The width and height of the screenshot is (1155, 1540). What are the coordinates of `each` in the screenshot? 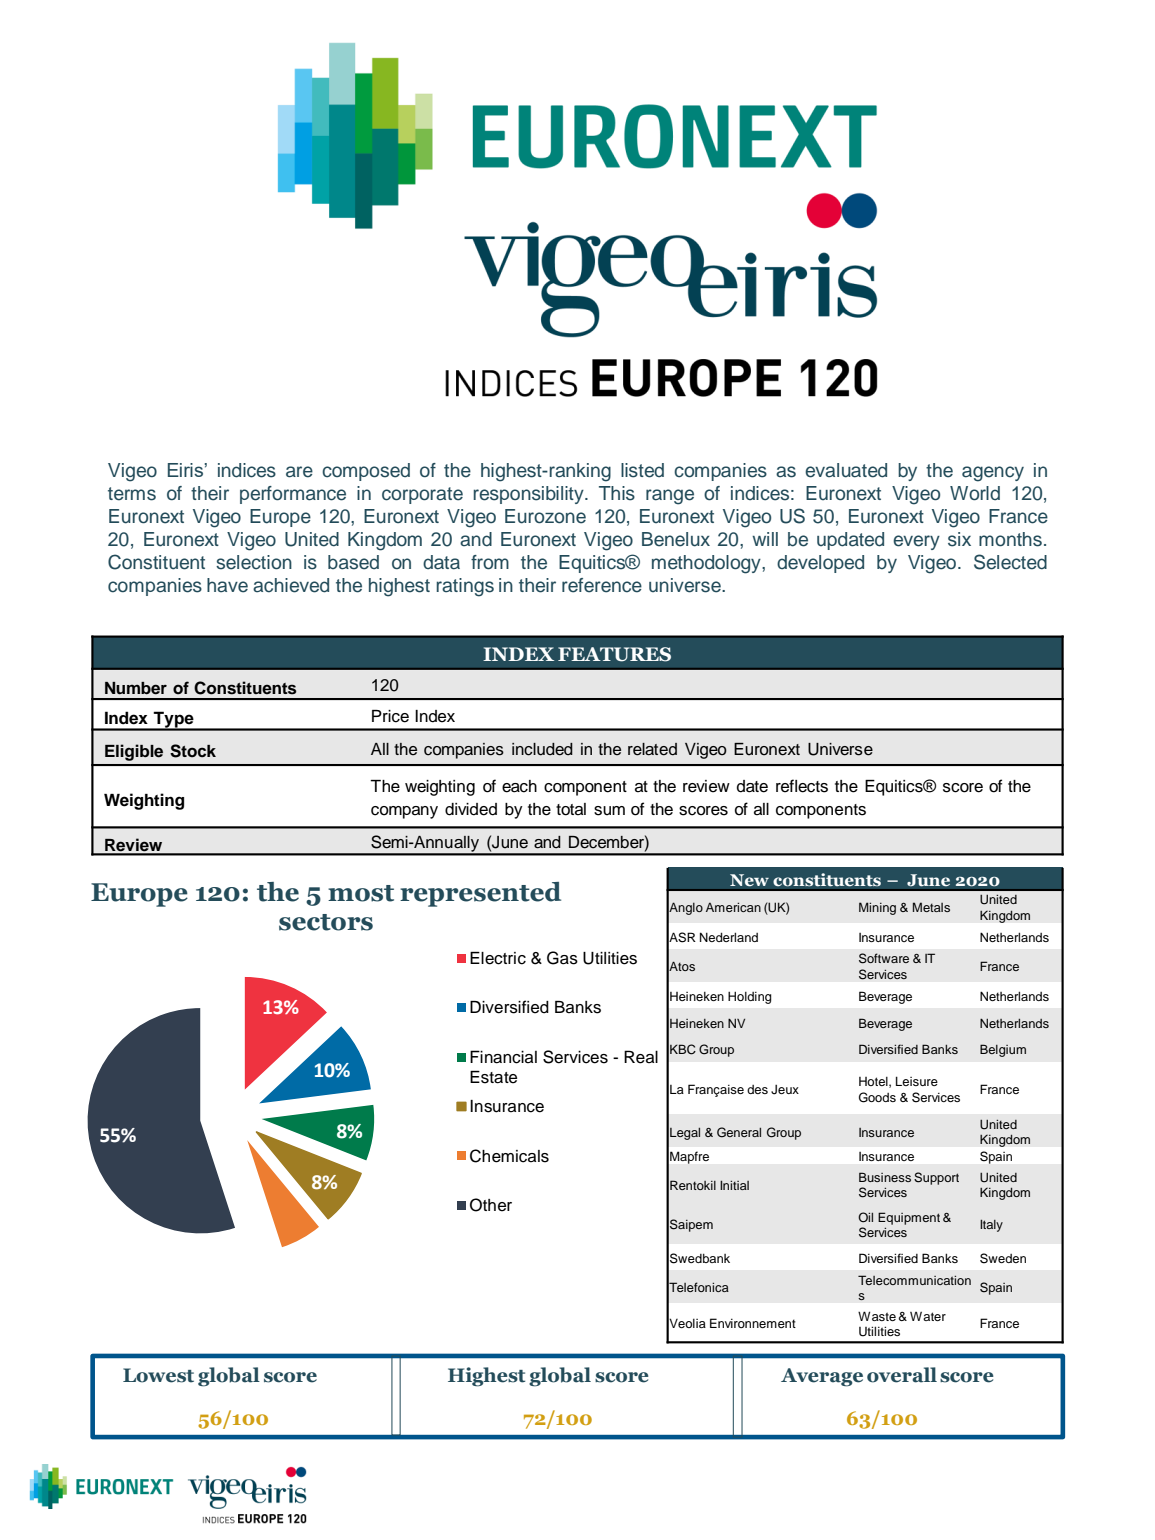 It's located at (519, 786).
